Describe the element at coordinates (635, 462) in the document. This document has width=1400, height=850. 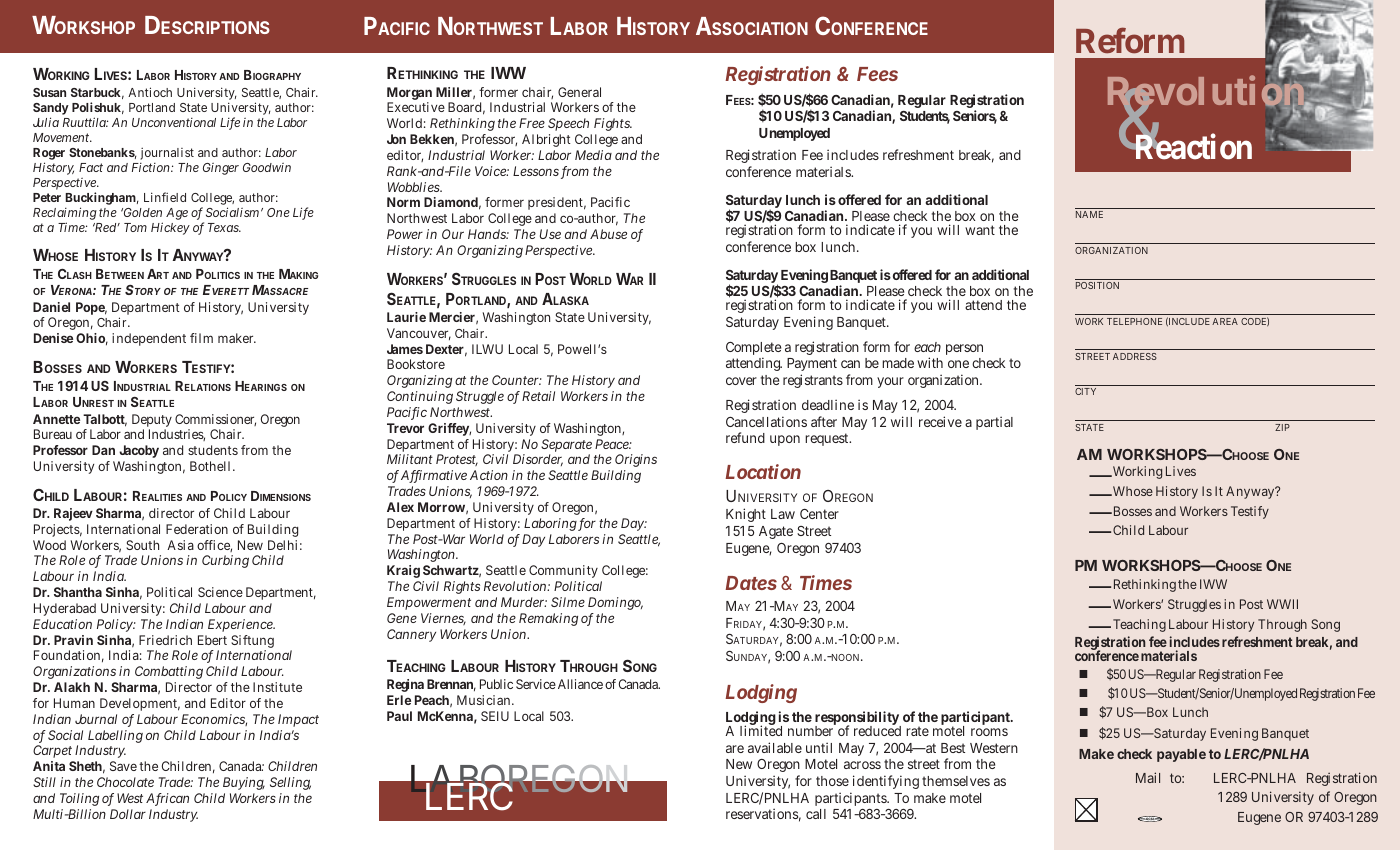
I see `Origins` at that location.
